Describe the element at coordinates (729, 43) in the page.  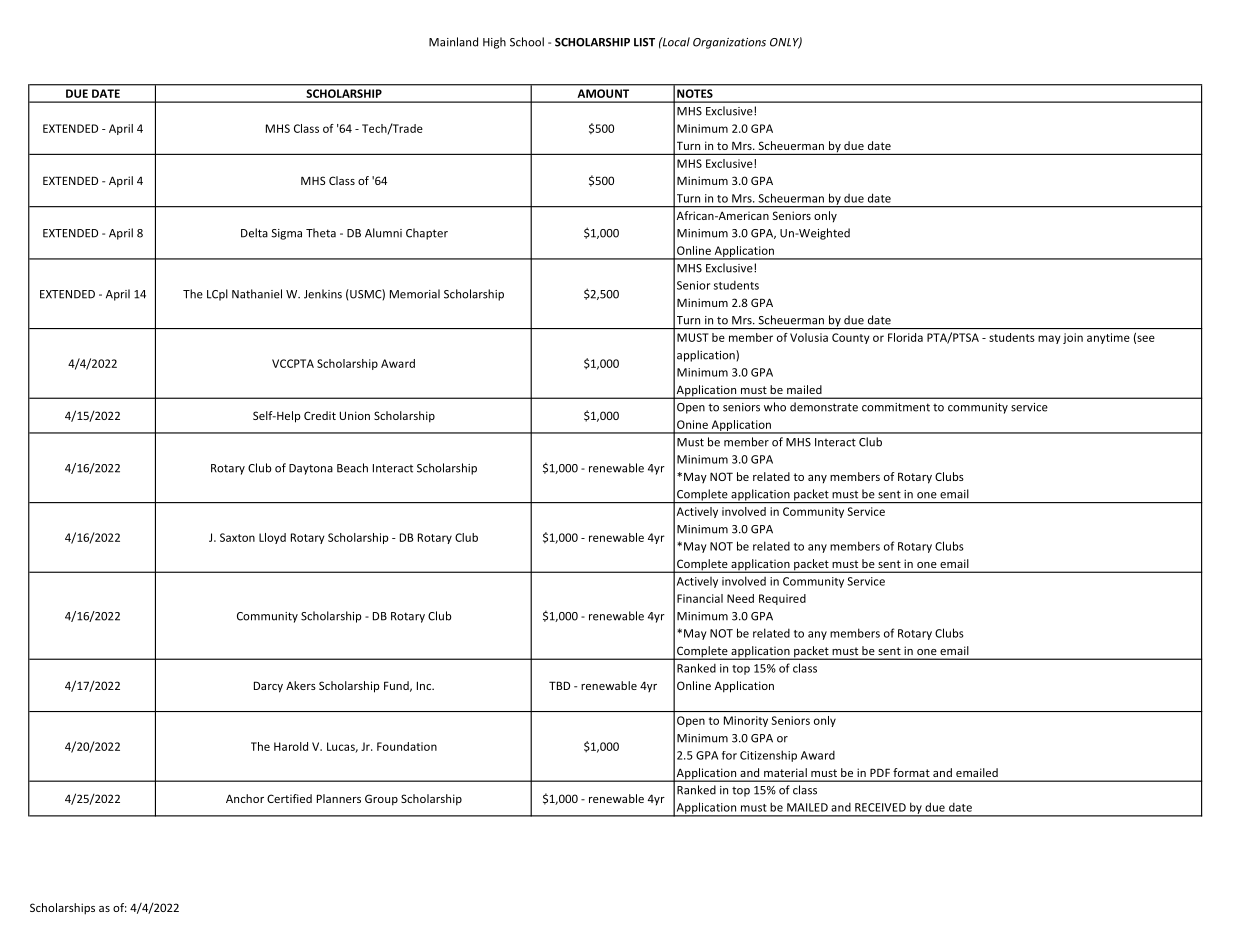
I see `Organizations` at that location.
